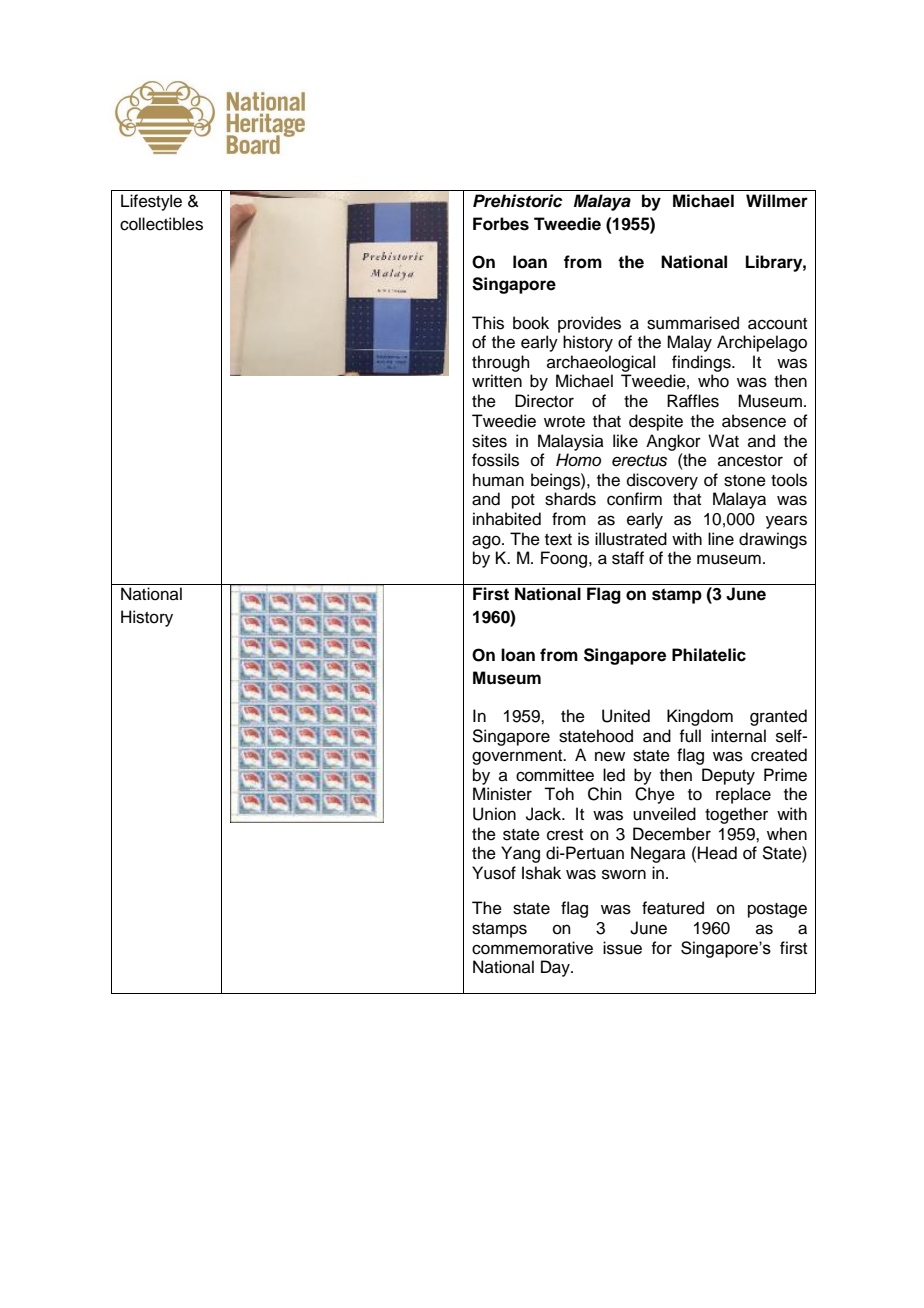 The width and height of the screenshot is (924, 1308). Describe the element at coordinates (690, 736) in the screenshot. I see `full` at that location.
